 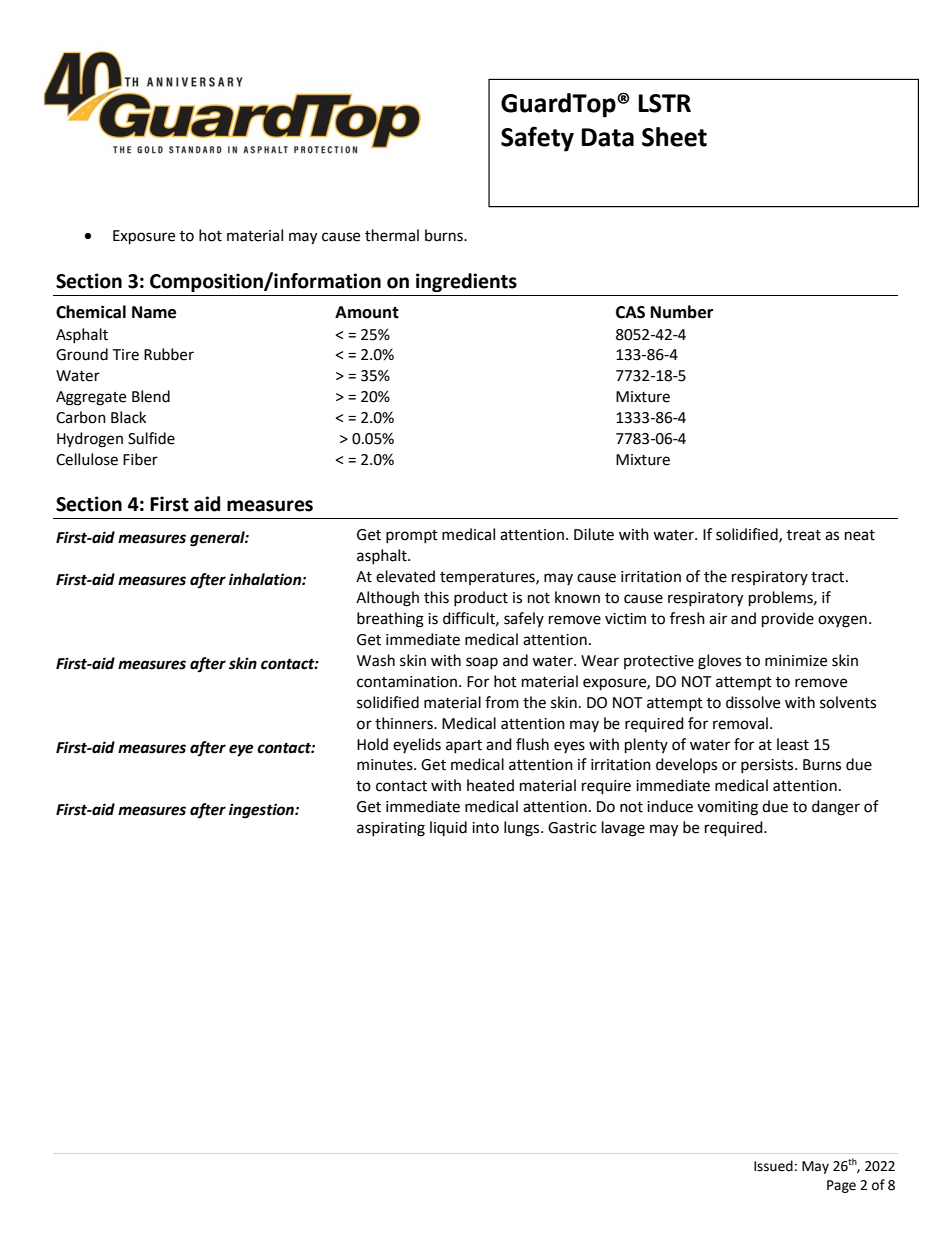 What do you see at coordinates (485, 828) in the page?
I see `into` at bounding box center [485, 828].
